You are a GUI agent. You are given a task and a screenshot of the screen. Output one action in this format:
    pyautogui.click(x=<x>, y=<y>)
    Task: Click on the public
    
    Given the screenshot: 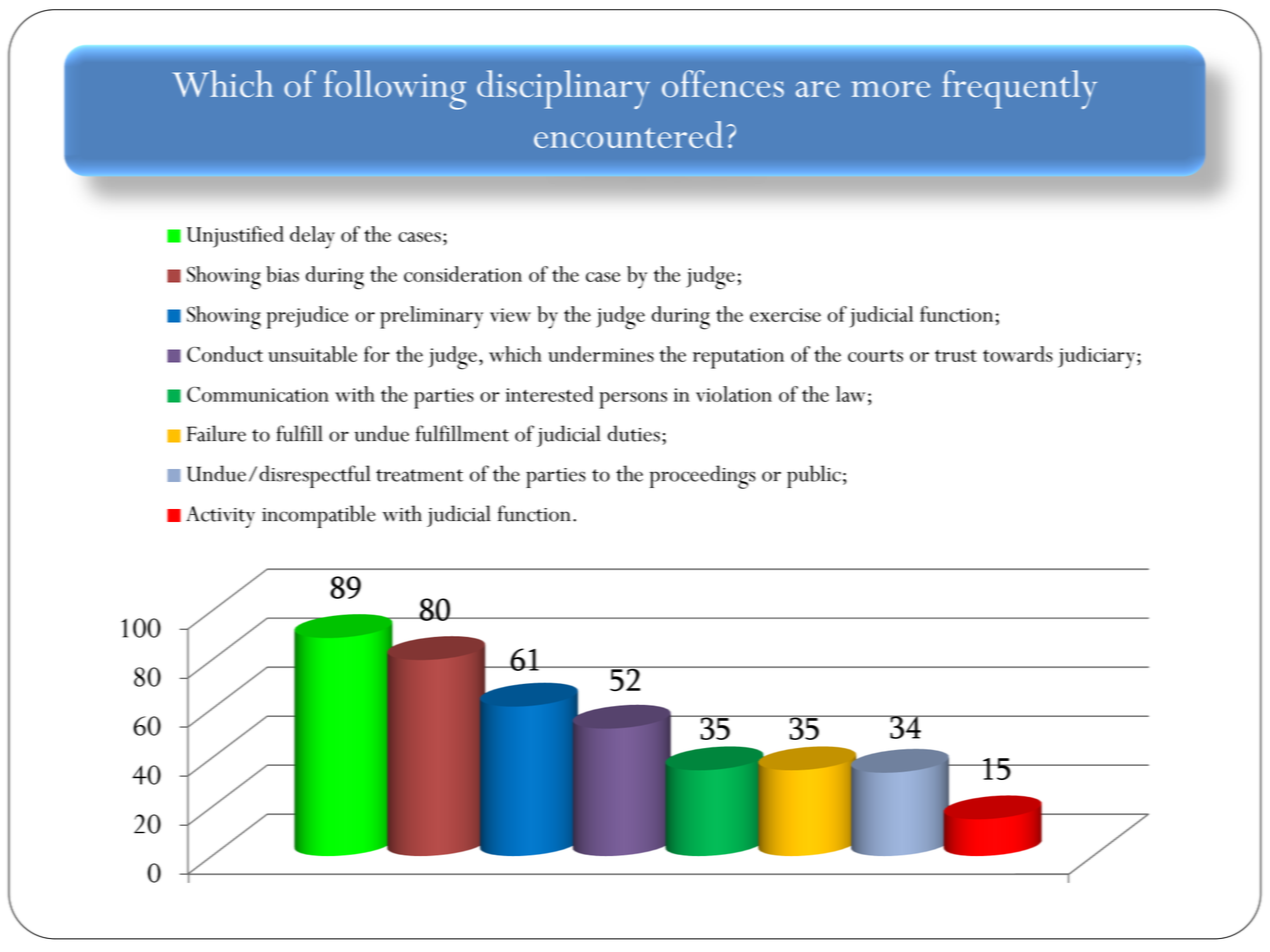 What is the action you would take?
    pyautogui.click(x=814, y=476)
